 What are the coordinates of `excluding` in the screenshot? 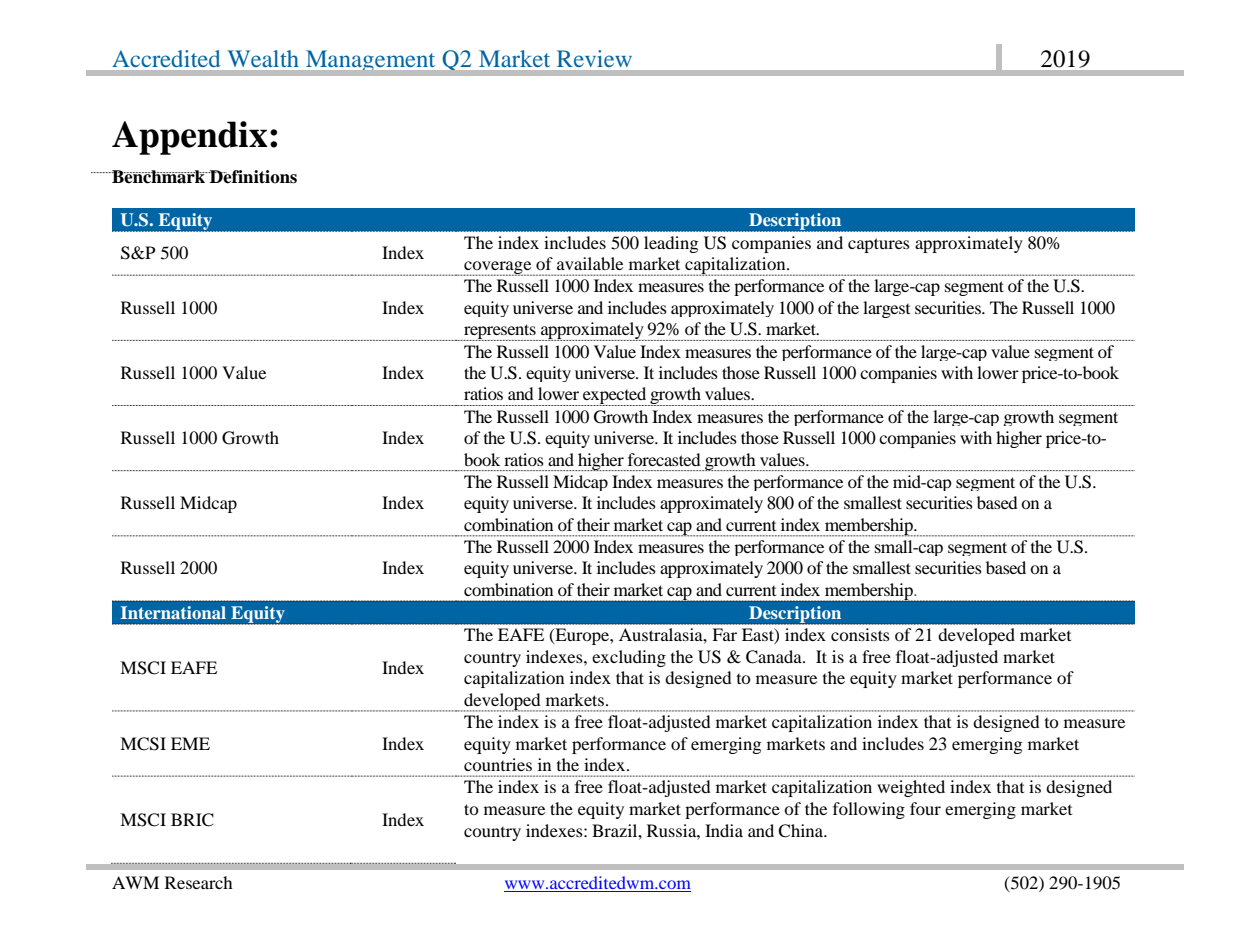 It's located at (629, 658).
